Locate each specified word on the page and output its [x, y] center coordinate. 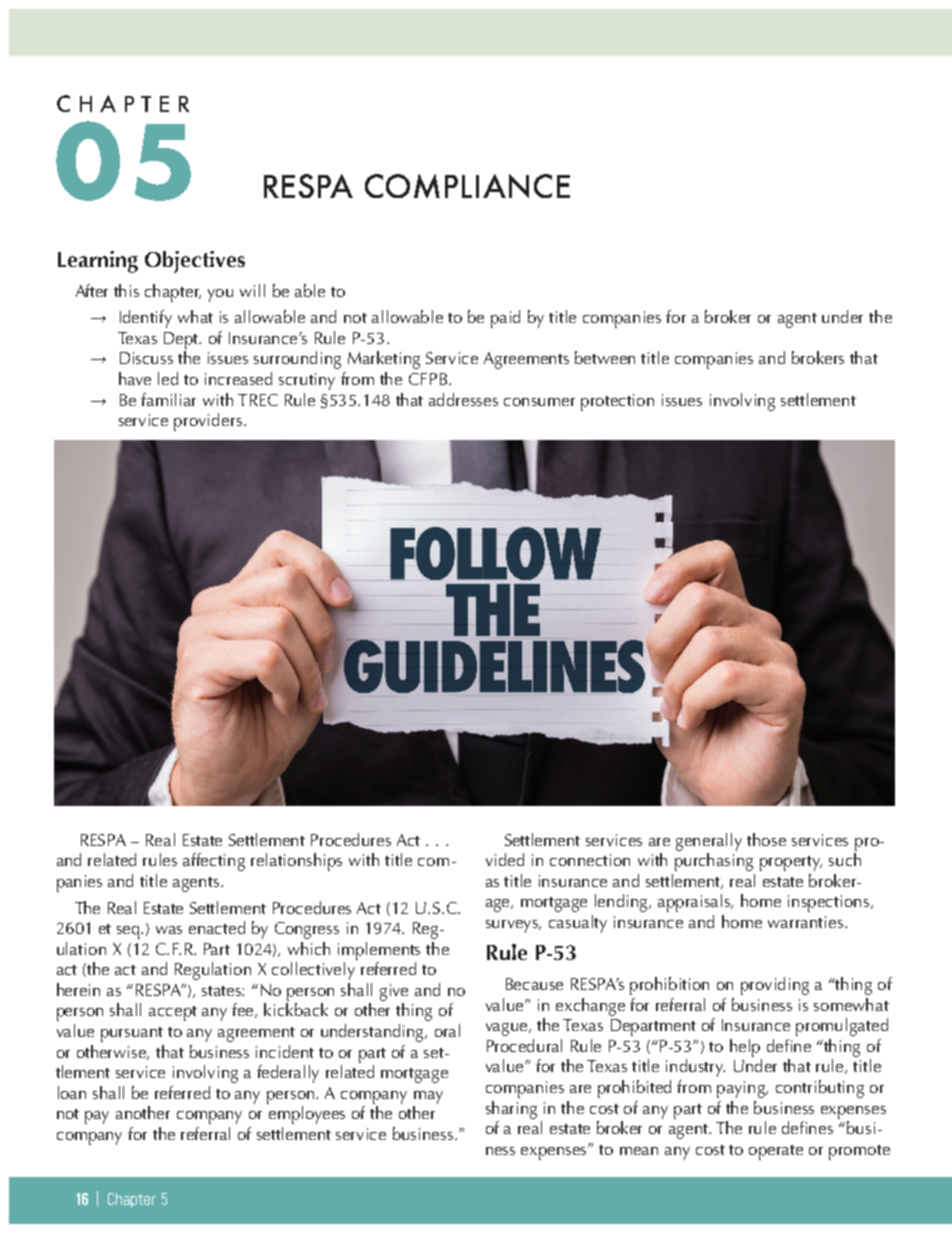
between [605, 357]
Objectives [195, 262]
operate [776, 1152]
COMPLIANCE [467, 186]
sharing [511, 1110]
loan [72, 1092]
